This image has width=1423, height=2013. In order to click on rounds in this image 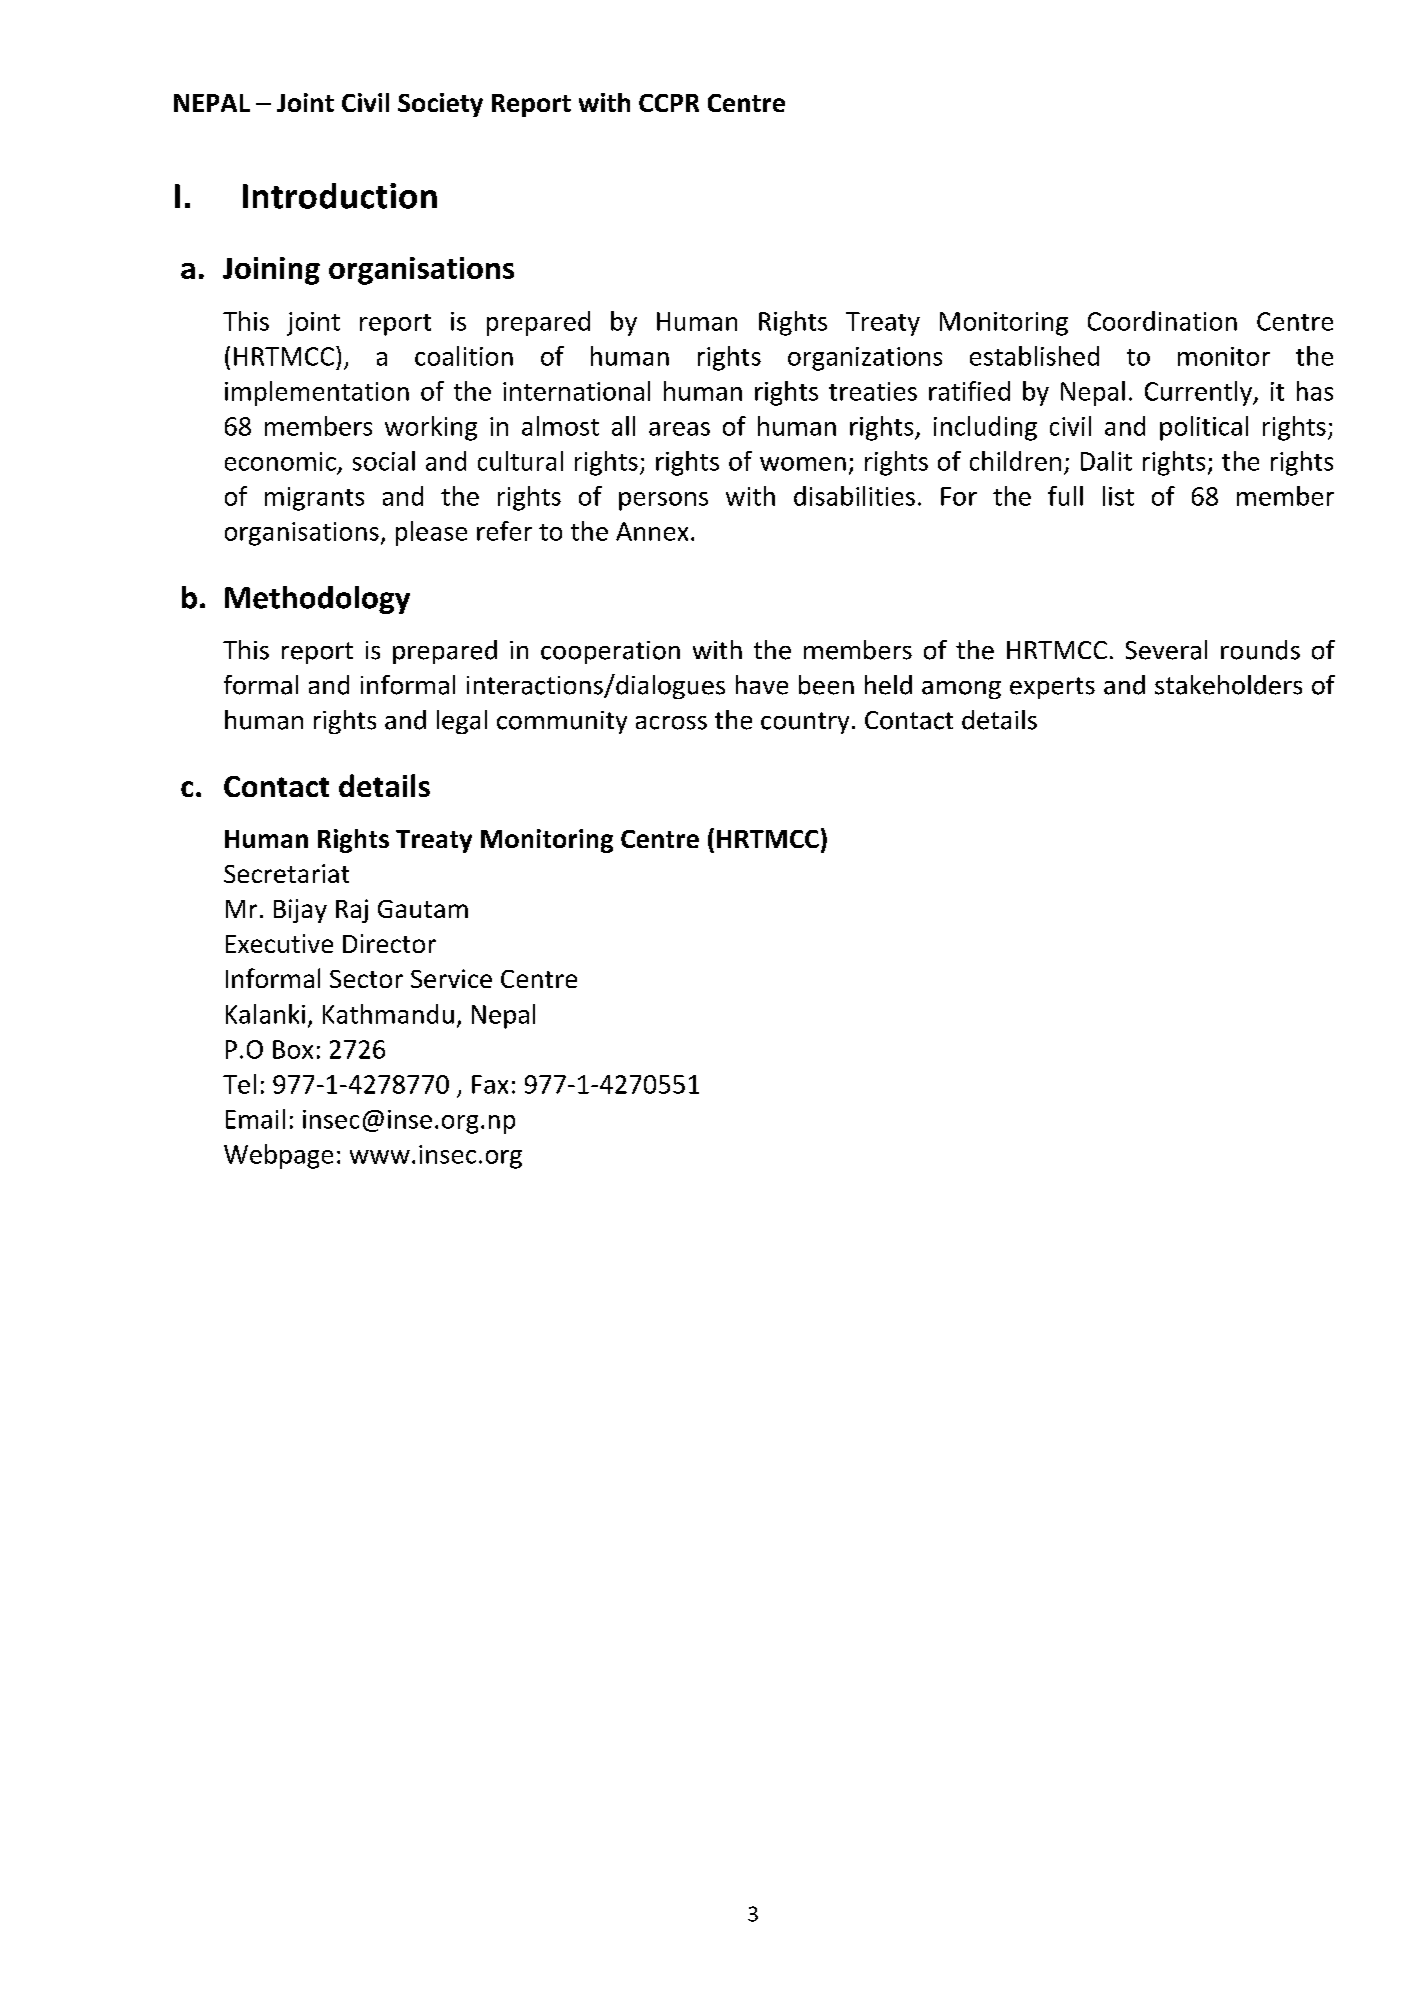, I will do `click(1260, 650)`.
